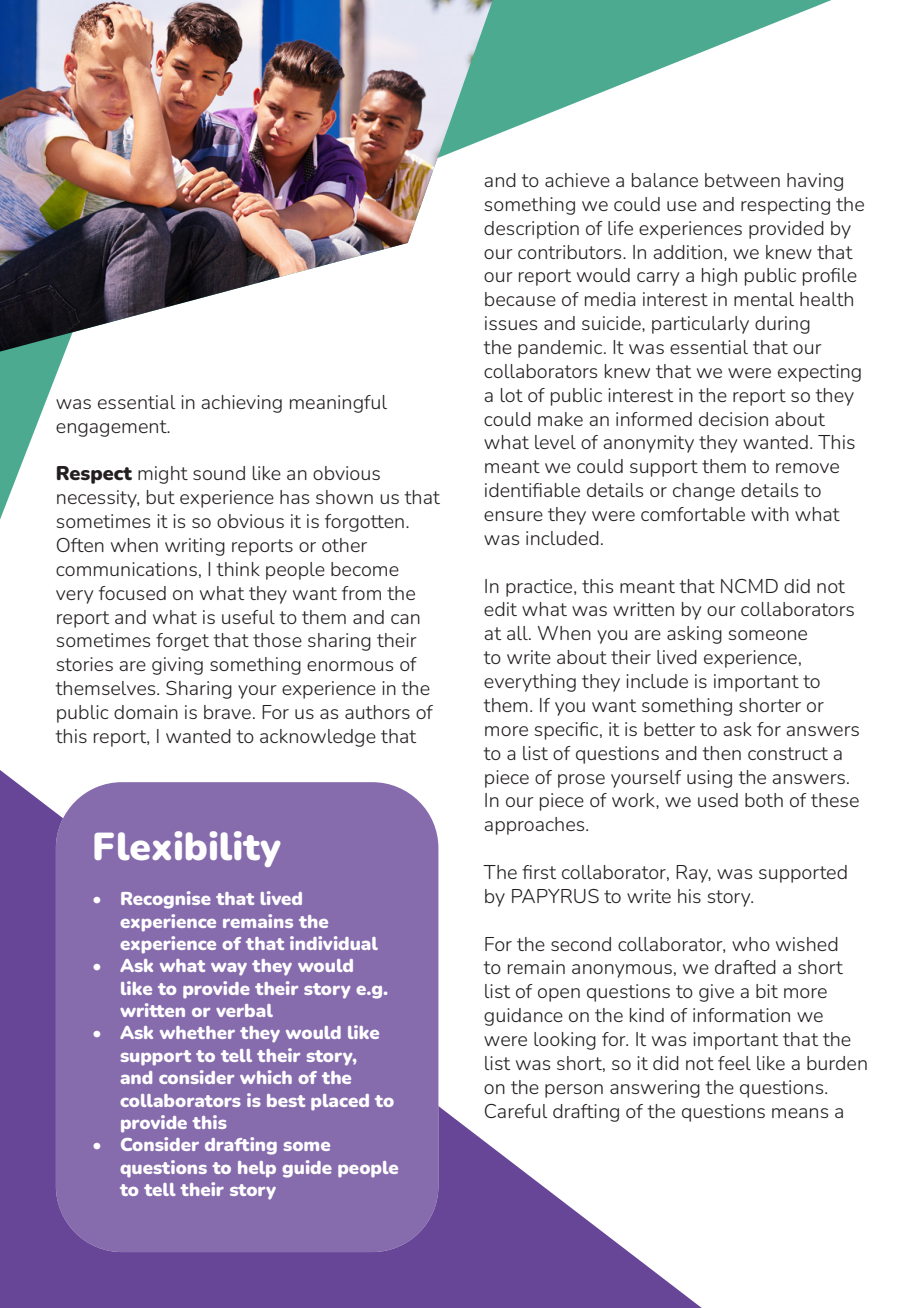 The height and width of the screenshot is (1308, 924). I want to click on both, so click(764, 800).
